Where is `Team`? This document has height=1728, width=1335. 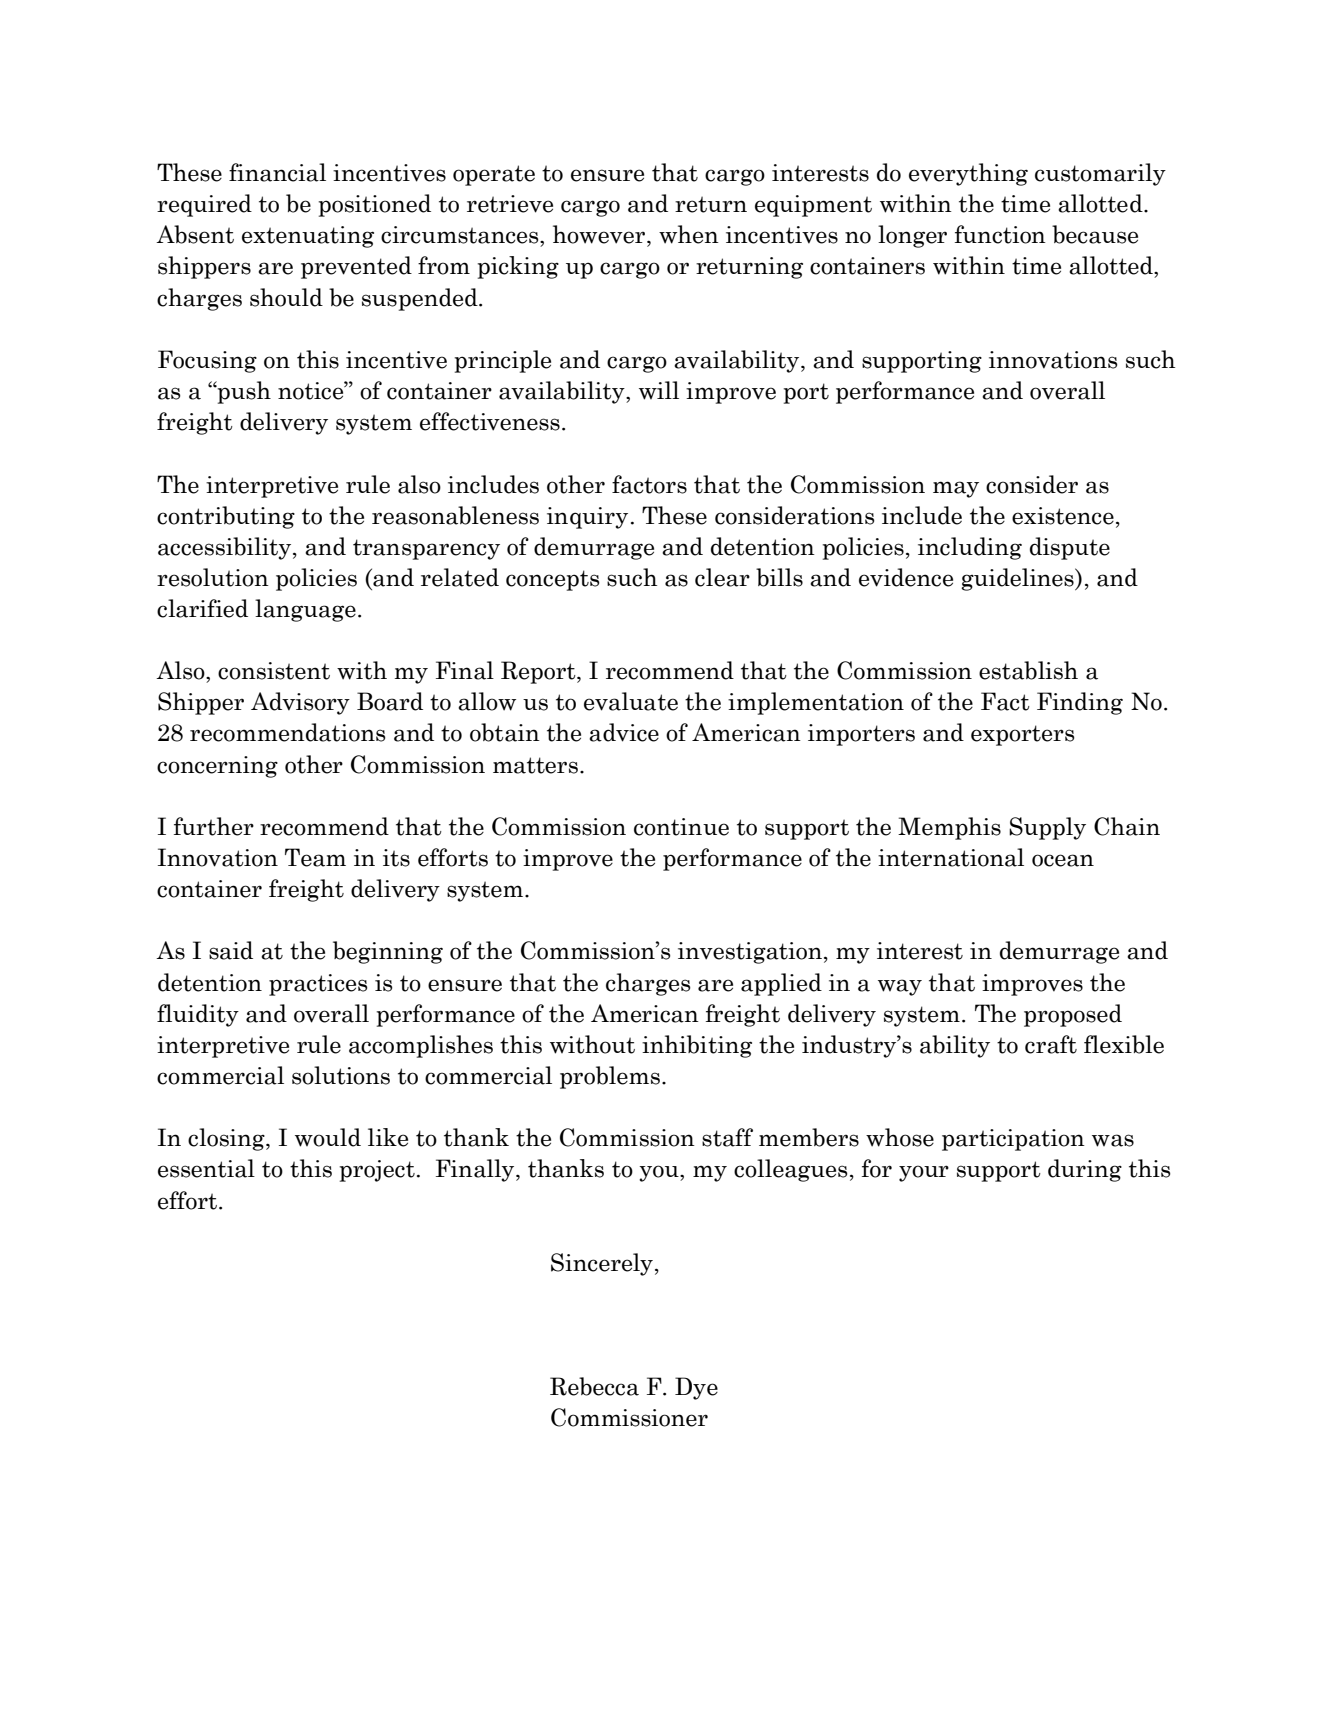 Team is located at coordinates (315, 857).
